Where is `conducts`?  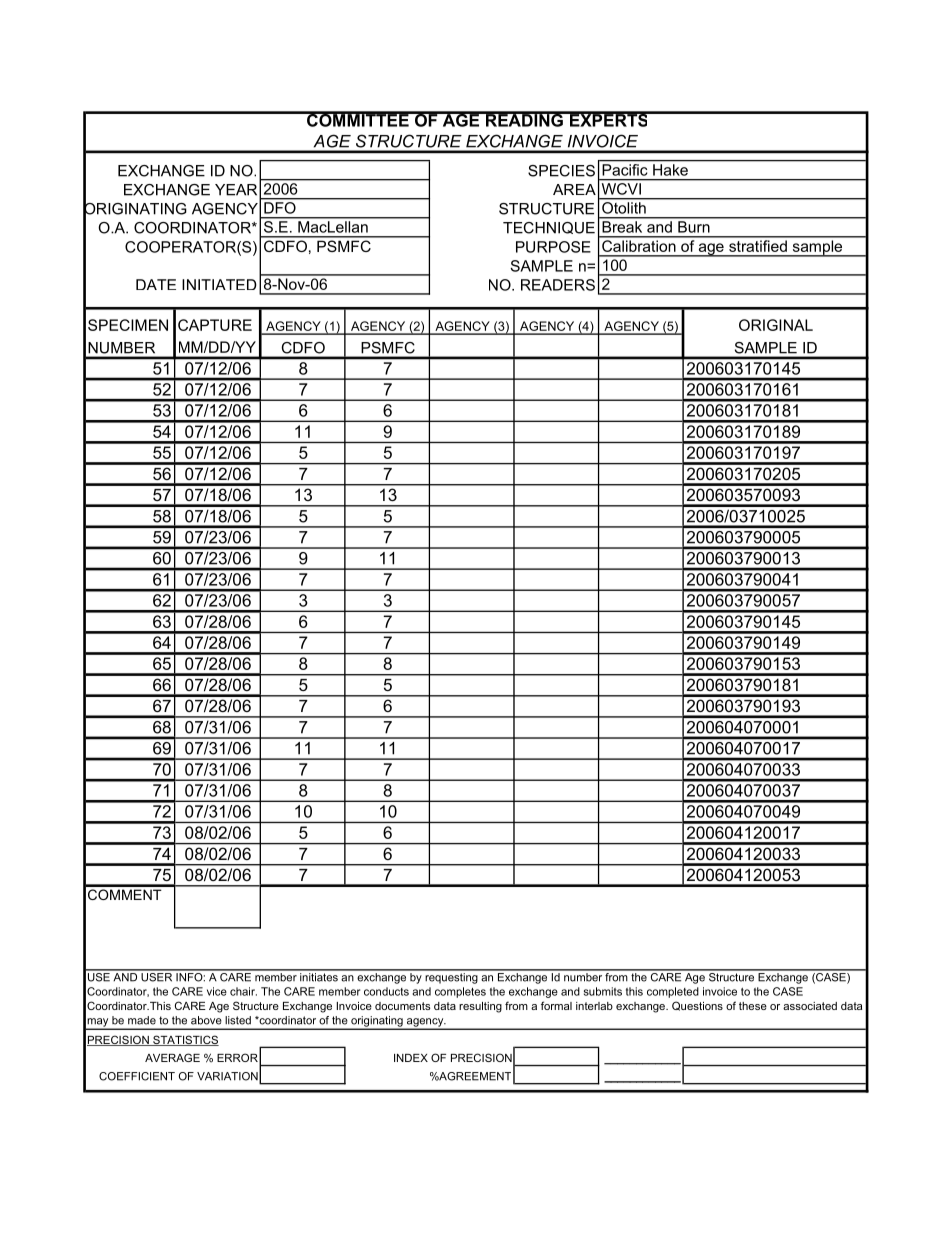
conducts is located at coordinates (386, 991).
